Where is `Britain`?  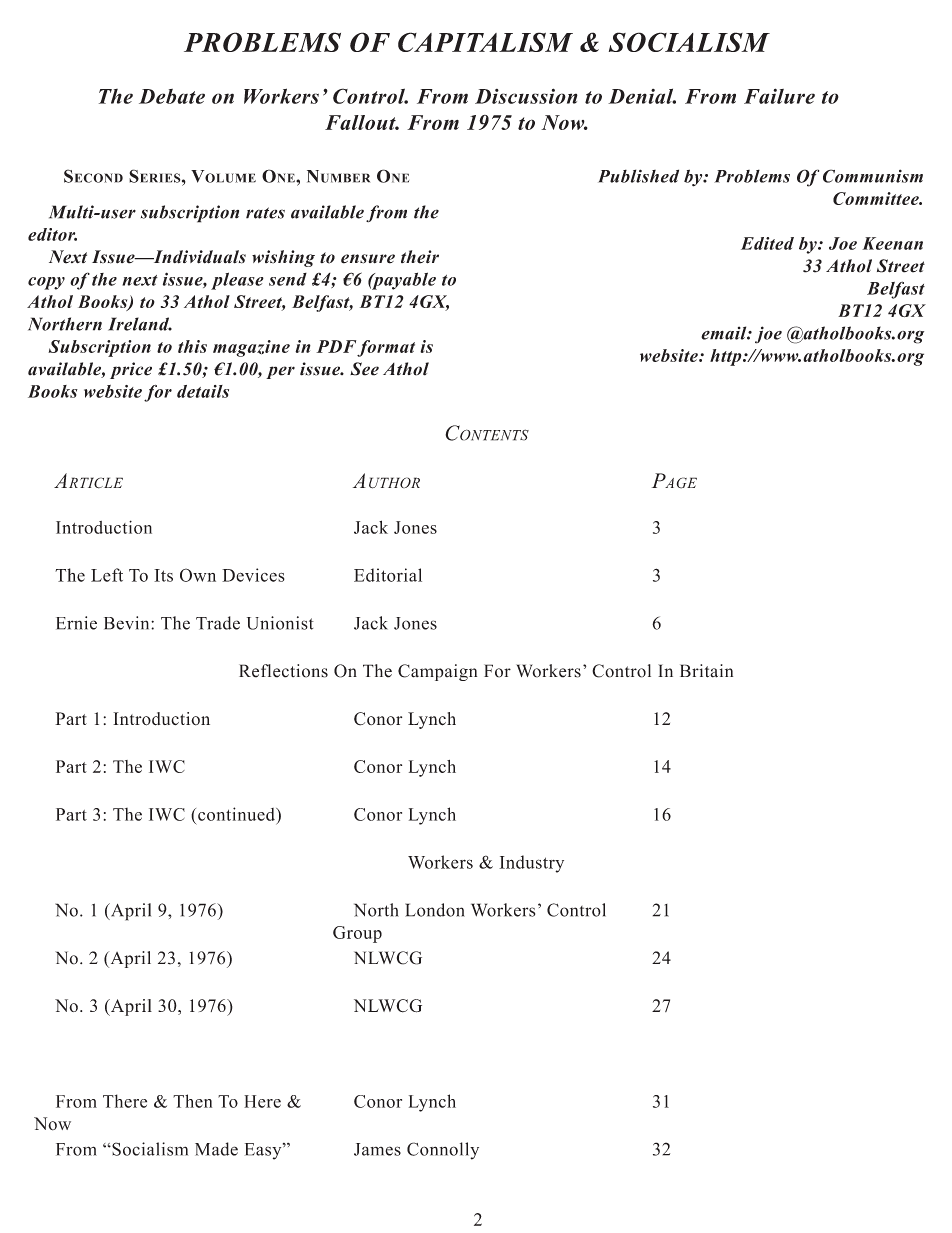 Britain is located at coordinates (706, 671).
